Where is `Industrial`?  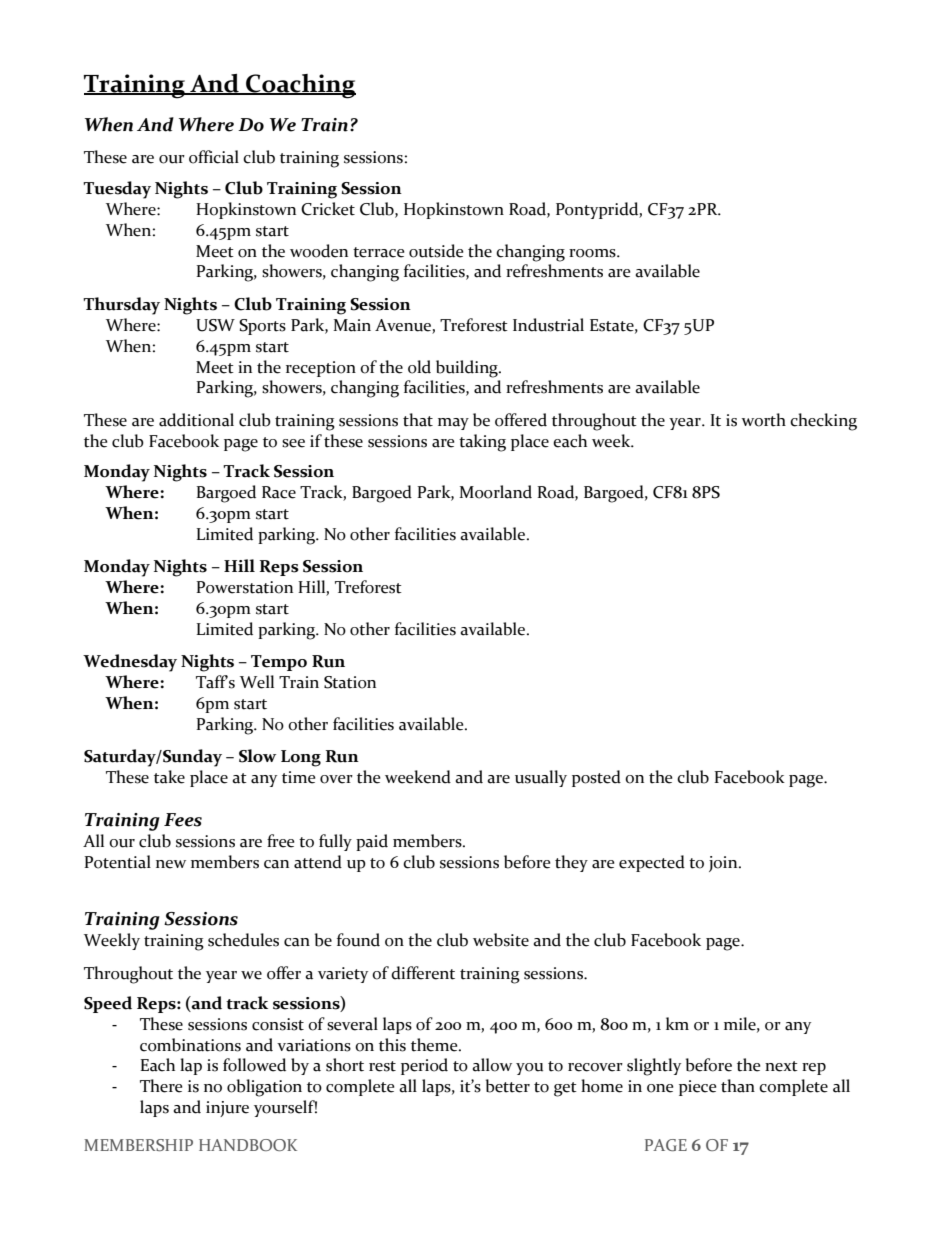 Industrial is located at coordinates (548, 325).
